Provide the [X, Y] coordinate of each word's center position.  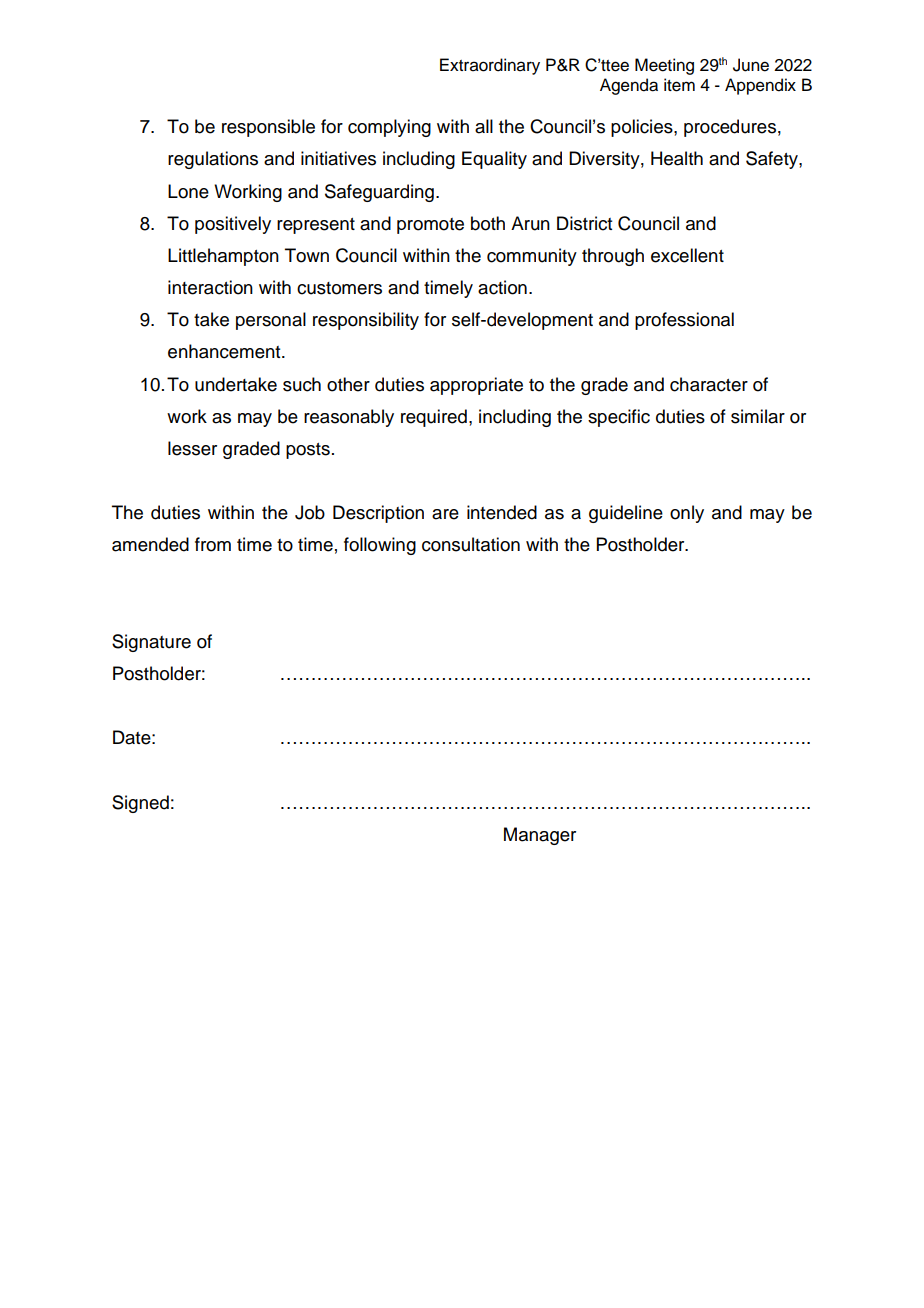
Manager [540, 836]
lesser [192, 448]
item [679, 85]
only [687, 514]
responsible [268, 128]
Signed [140, 804]
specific [619, 418]
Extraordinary [490, 66]
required [434, 418]
